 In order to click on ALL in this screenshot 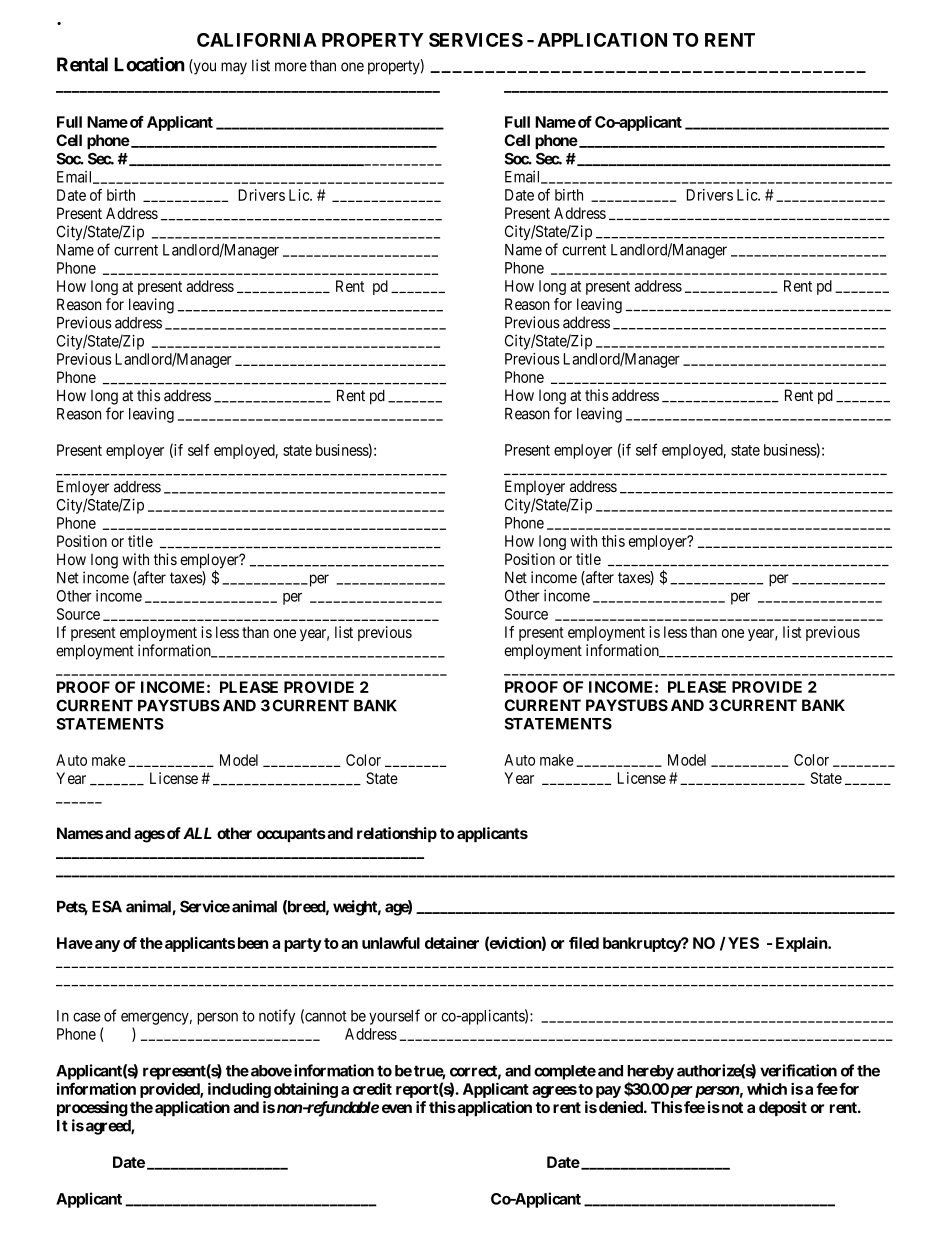, I will do `click(197, 833)`.
